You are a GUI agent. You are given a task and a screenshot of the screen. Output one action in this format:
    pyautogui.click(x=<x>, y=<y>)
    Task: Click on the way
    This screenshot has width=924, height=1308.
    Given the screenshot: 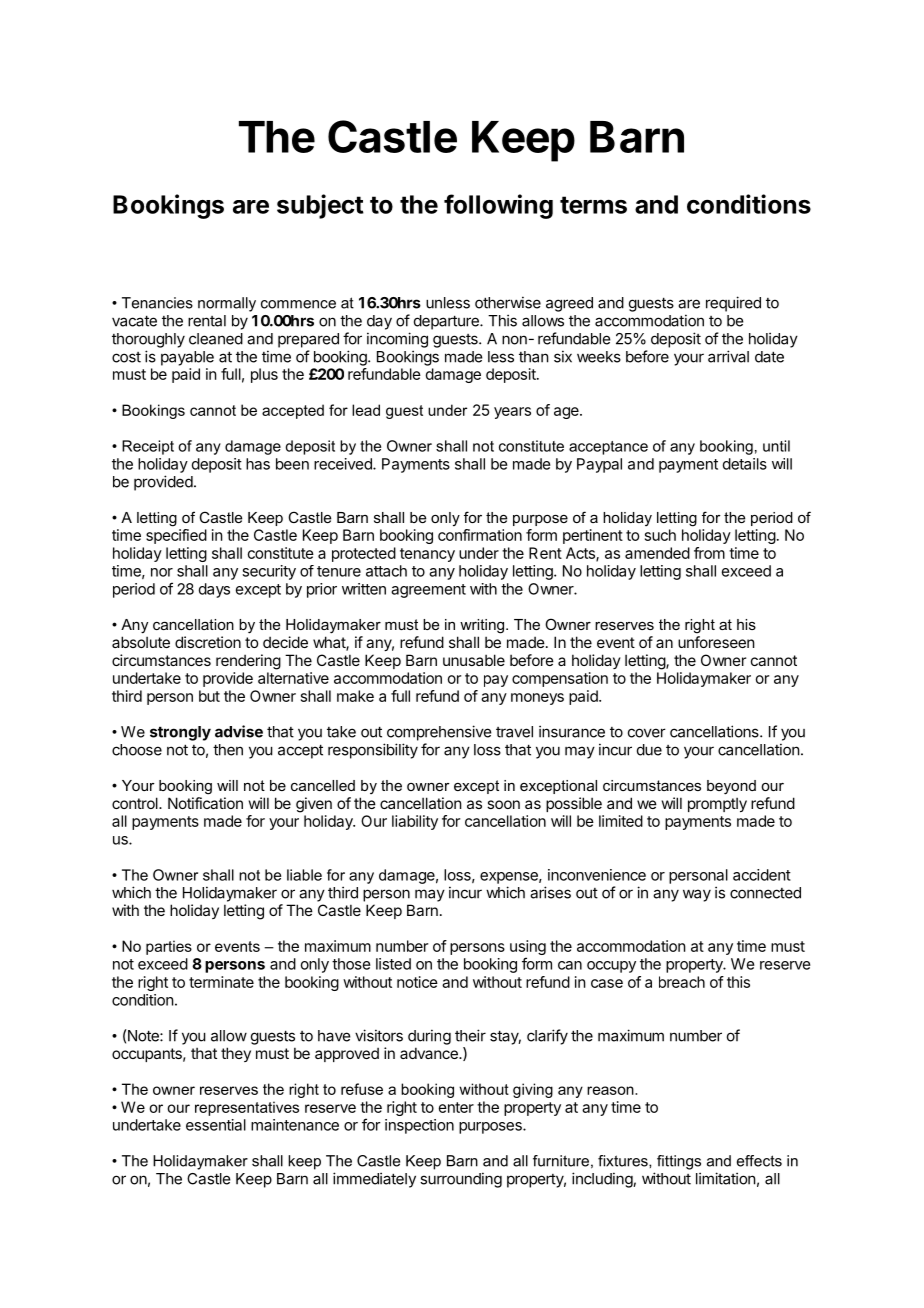 What is the action you would take?
    pyautogui.click(x=697, y=895)
